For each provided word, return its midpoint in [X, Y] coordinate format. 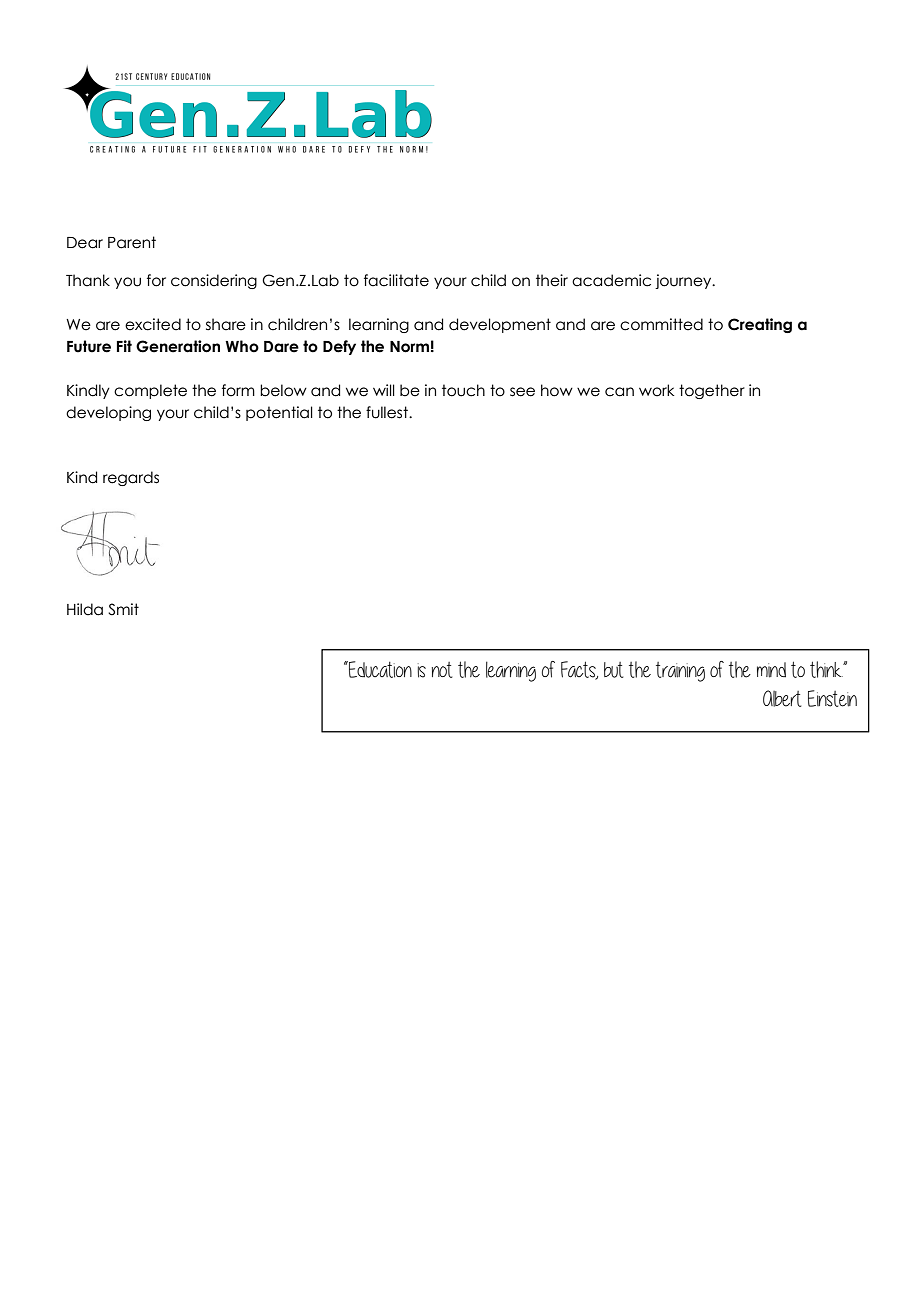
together [712, 391]
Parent [132, 242]
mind [771, 670]
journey [684, 281]
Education [379, 669]
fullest [388, 412]
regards [131, 478]
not [442, 670]
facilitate [396, 280]
